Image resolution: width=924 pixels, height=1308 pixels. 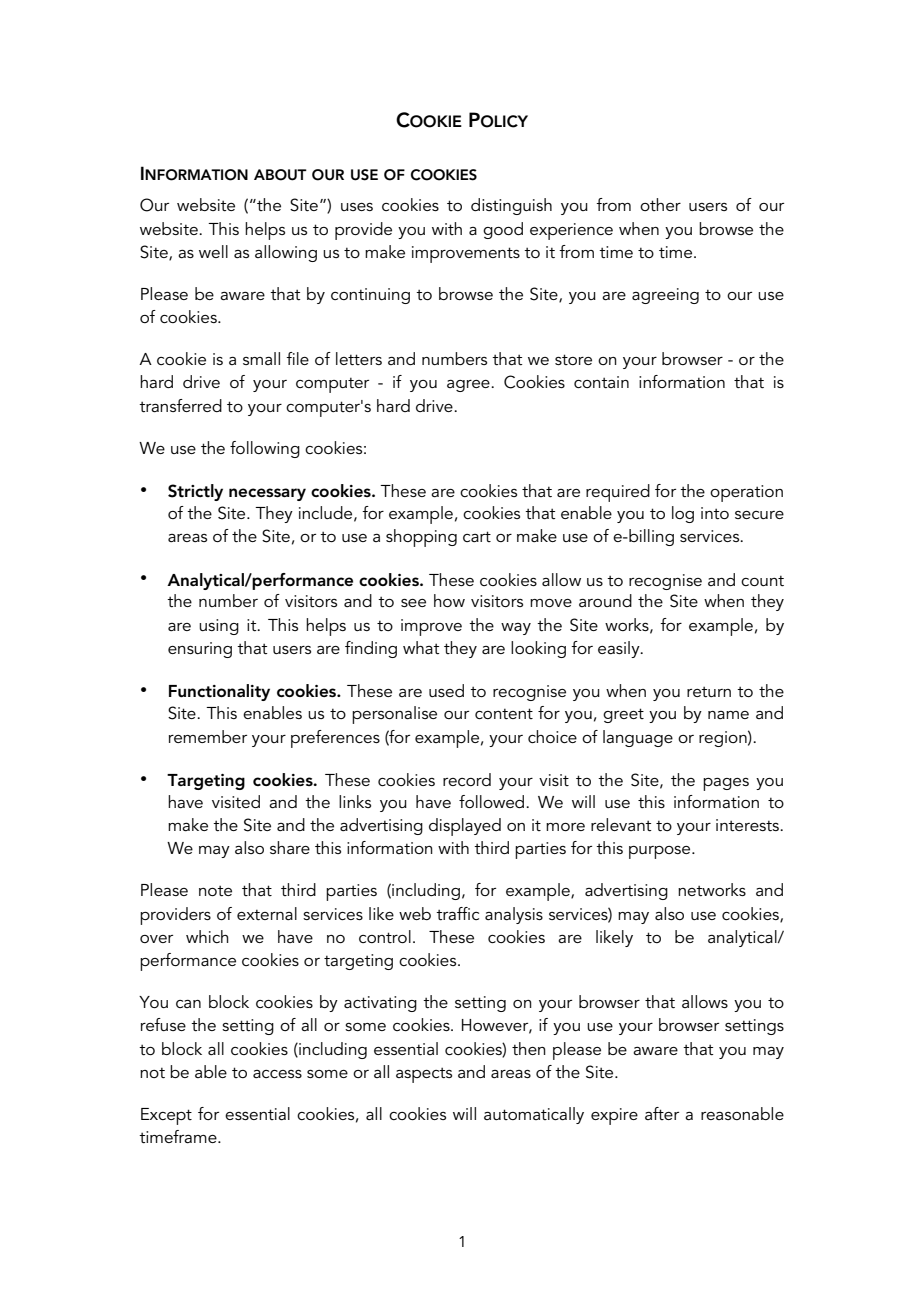 What do you see at coordinates (601, 382) in the image?
I see `contain` at bounding box center [601, 382].
